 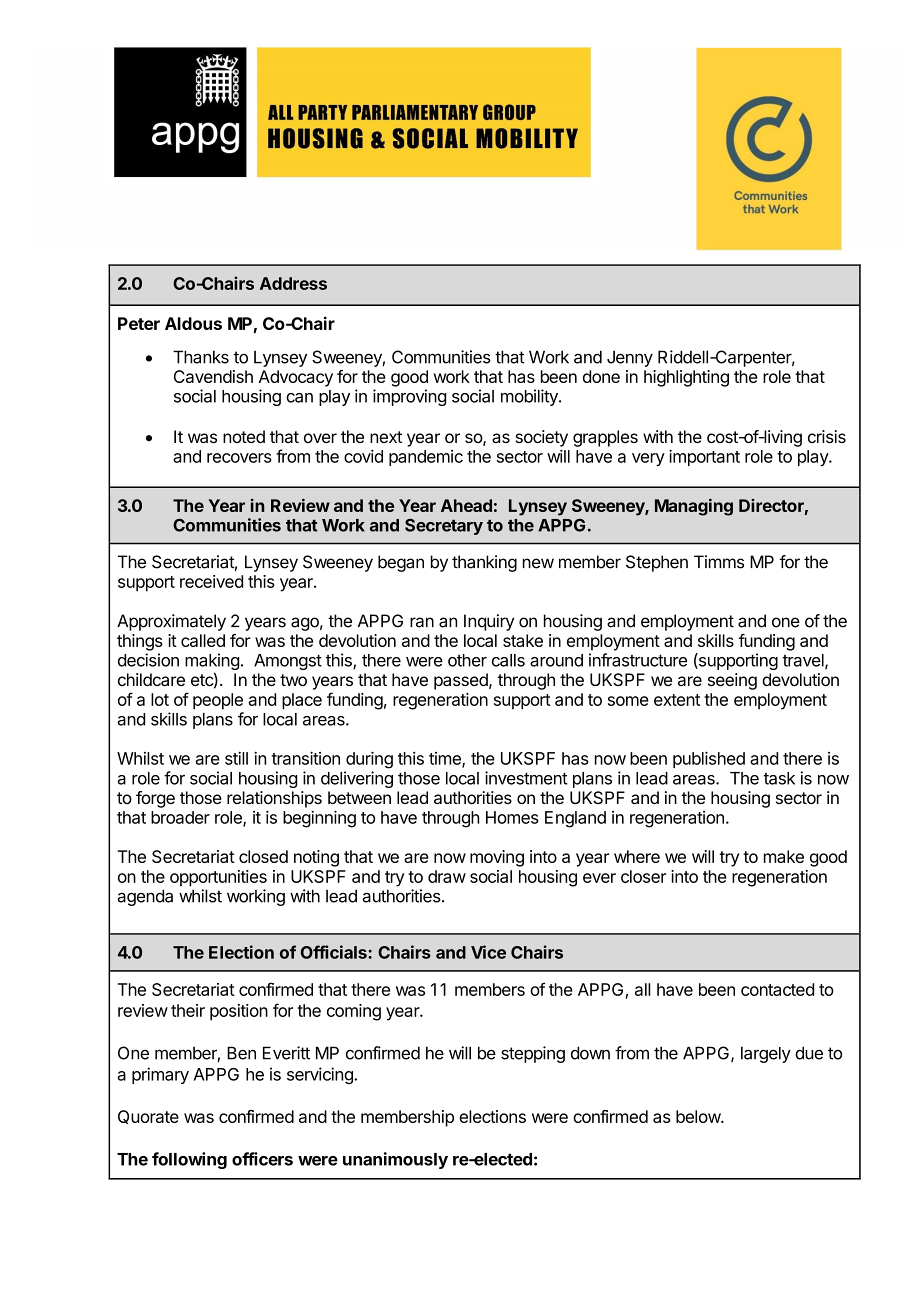 I want to click on unanimously, so click(x=395, y=1160).
